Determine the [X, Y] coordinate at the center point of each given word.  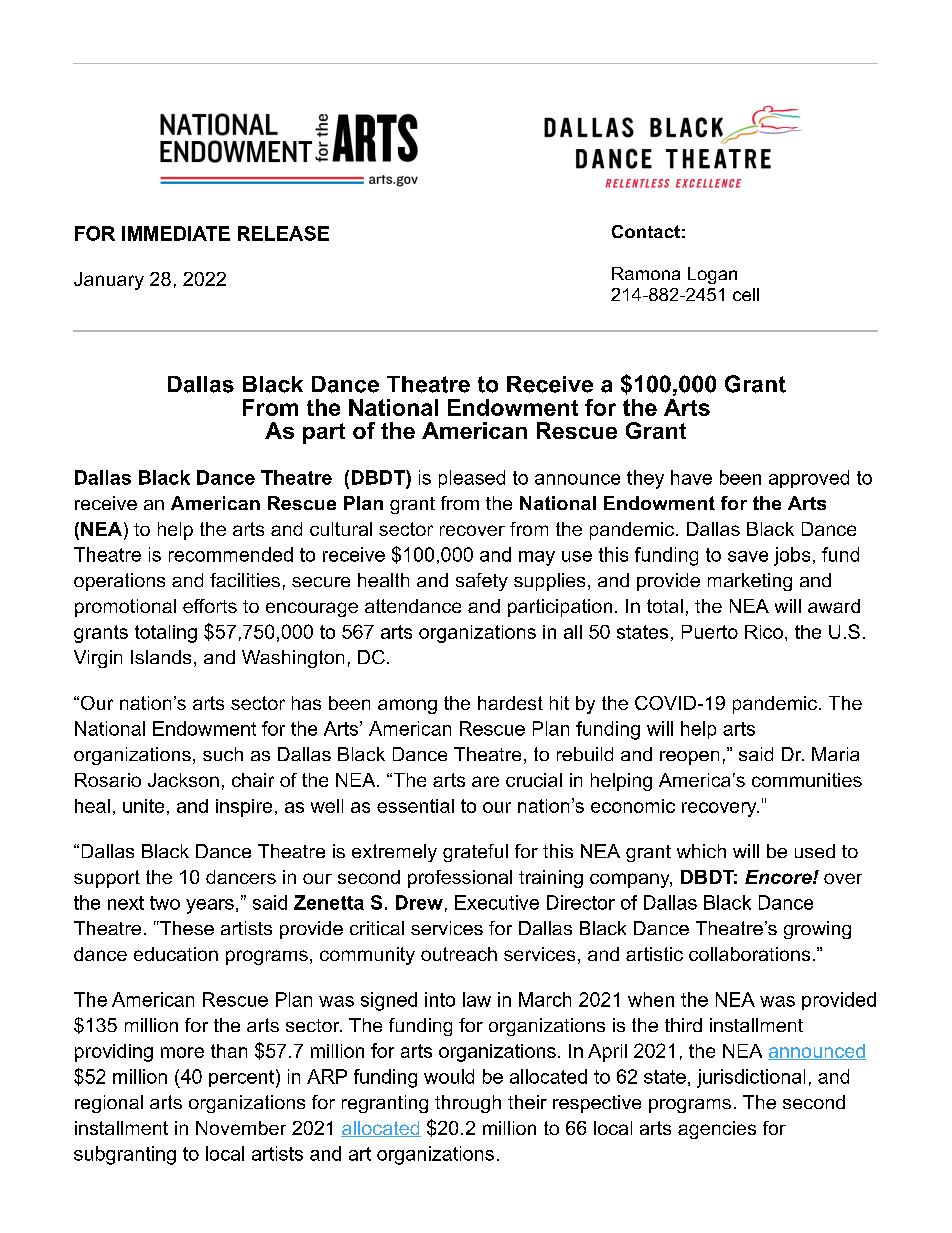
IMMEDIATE [176, 233]
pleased [472, 479]
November [241, 1128]
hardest [510, 703]
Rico [764, 632]
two [165, 903]
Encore [779, 877]
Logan [712, 275]
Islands [161, 657]
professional [460, 879]
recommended [231, 554]
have [691, 477]
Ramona [646, 273]
